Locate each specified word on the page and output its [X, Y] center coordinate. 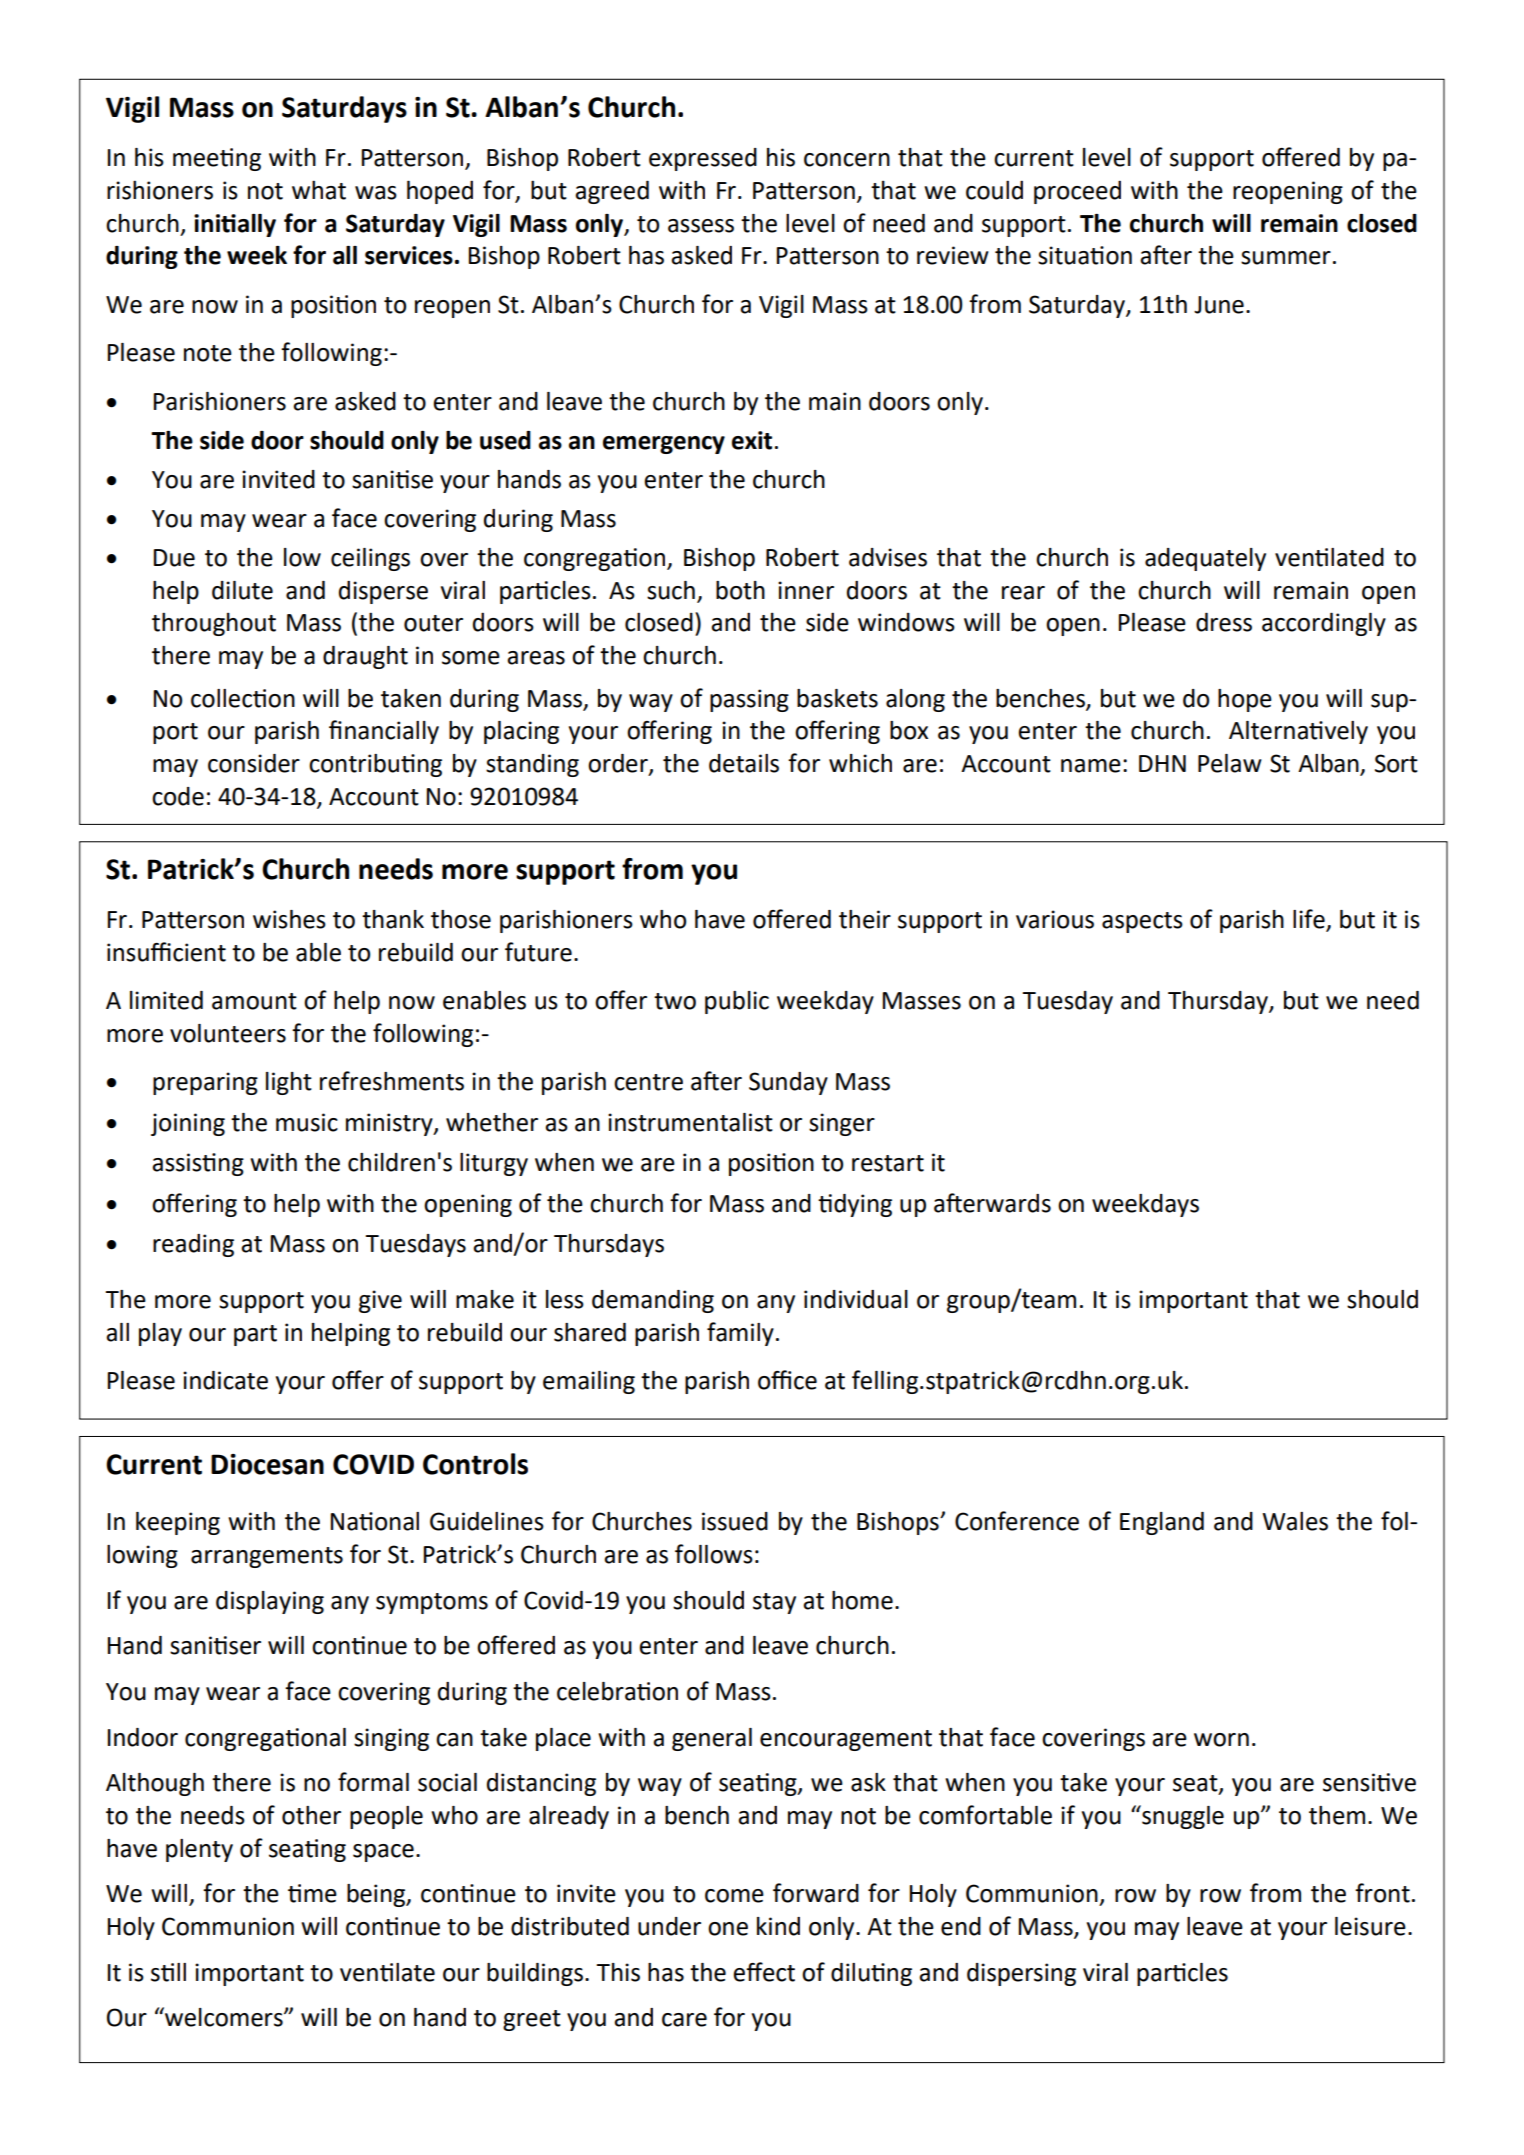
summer [1286, 258]
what [319, 190]
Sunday [788, 1083]
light [289, 1083]
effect [764, 1972]
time [312, 1893]
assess [701, 226]
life [1310, 920]
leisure [1370, 1926]
